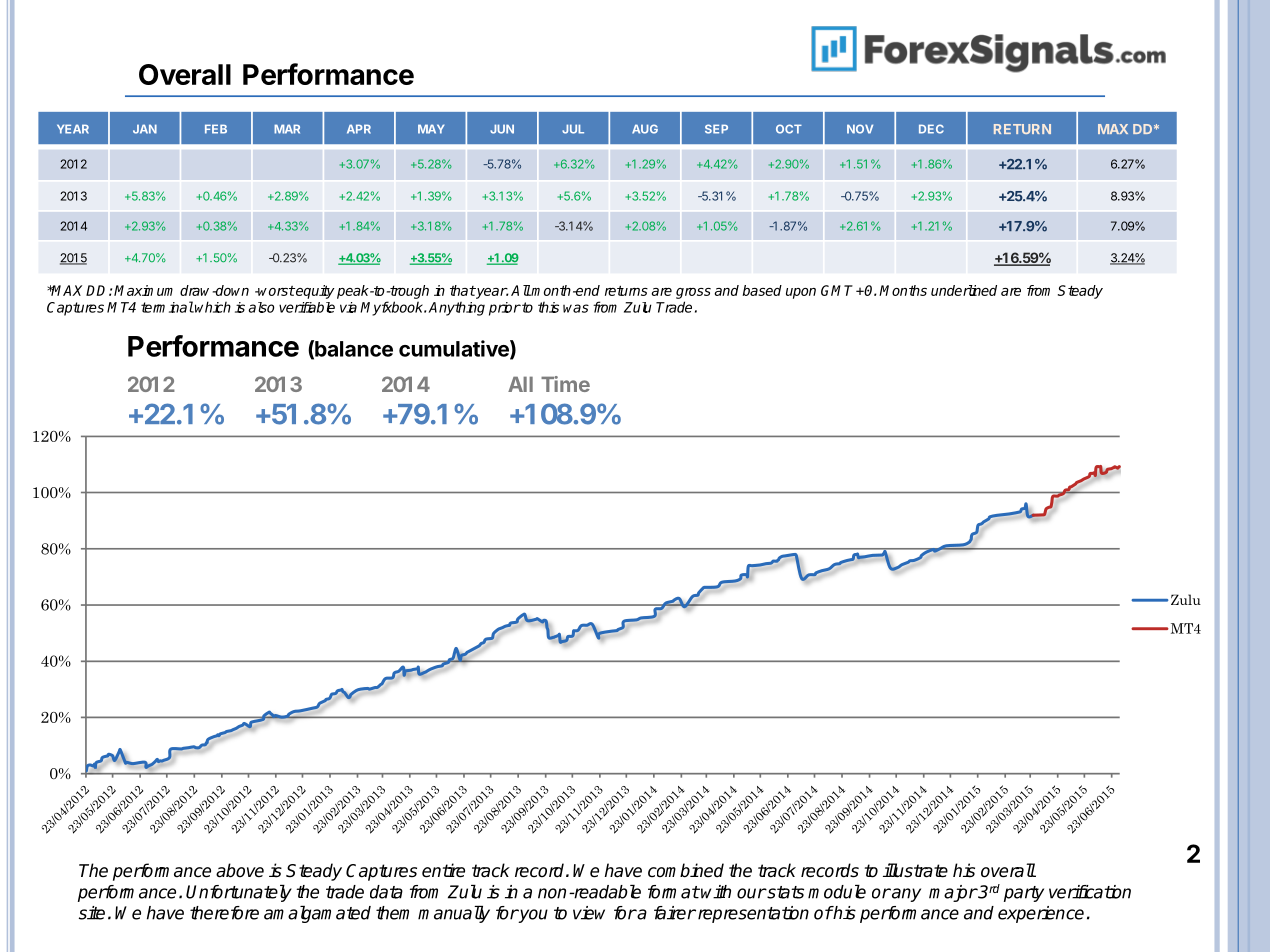 The image size is (1270, 952). Describe the element at coordinates (565, 384) in the screenshot. I see `Time` at that location.
